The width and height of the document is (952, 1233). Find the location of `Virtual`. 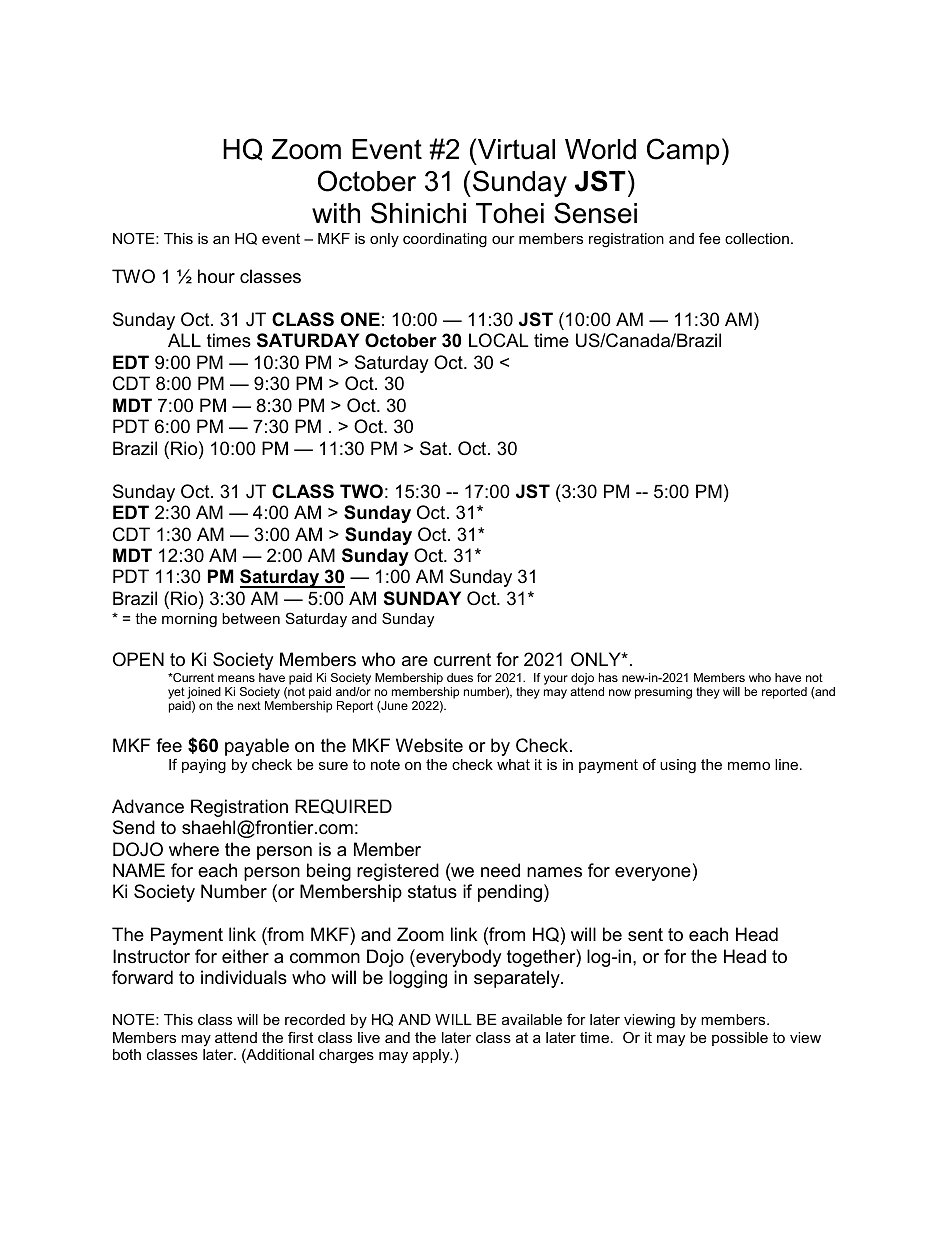

Virtual is located at coordinates (516, 149).
